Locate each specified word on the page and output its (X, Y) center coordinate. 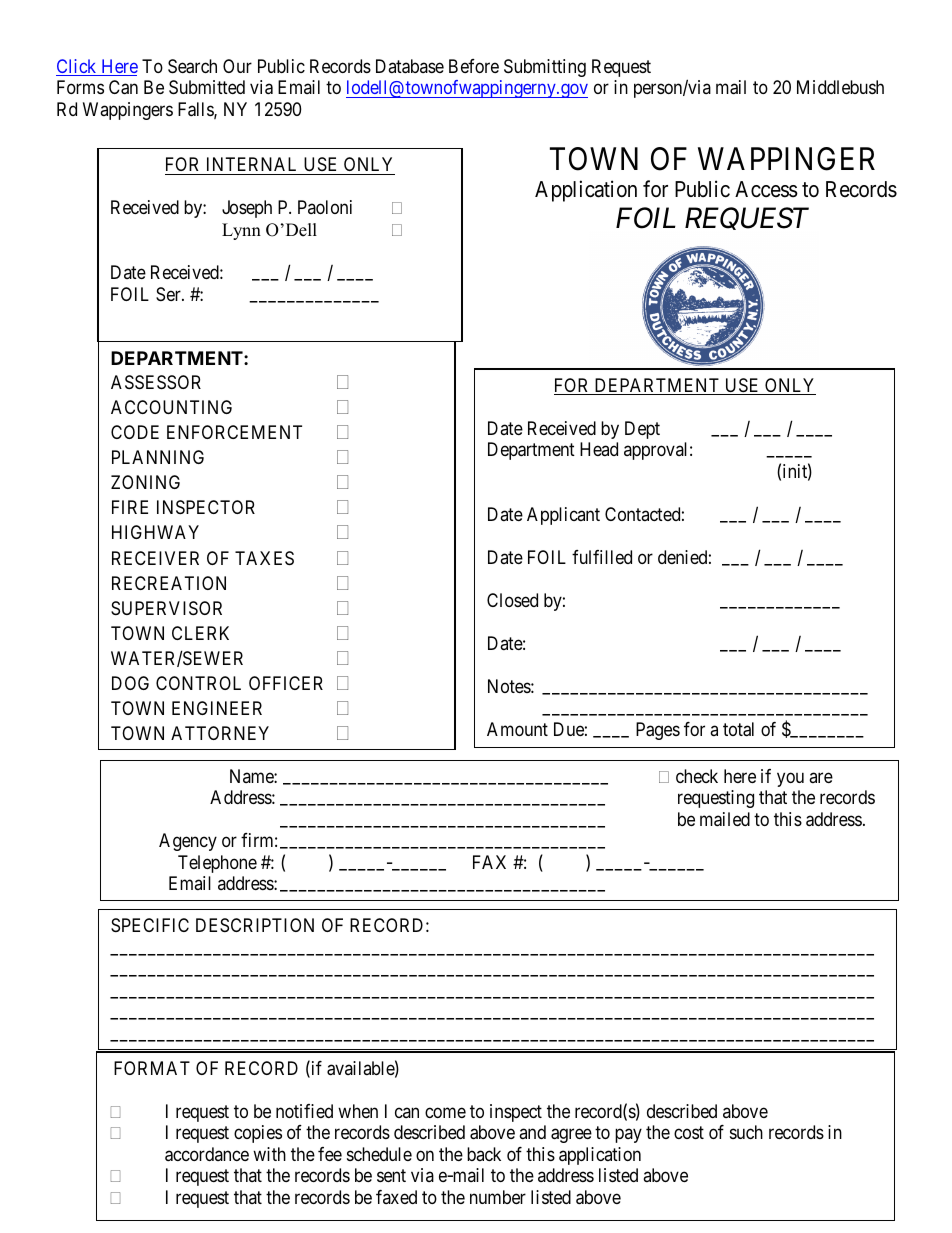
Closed (512, 600)
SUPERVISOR (166, 608)
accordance (207, 1154)
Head (599, 449)
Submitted (207, 87)
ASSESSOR (156, 382)
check (697, 776)
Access (766, 189)
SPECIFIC (150, 925)
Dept (642, 430)
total (738, 729)
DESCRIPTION (255, 925)
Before (474, 66)
